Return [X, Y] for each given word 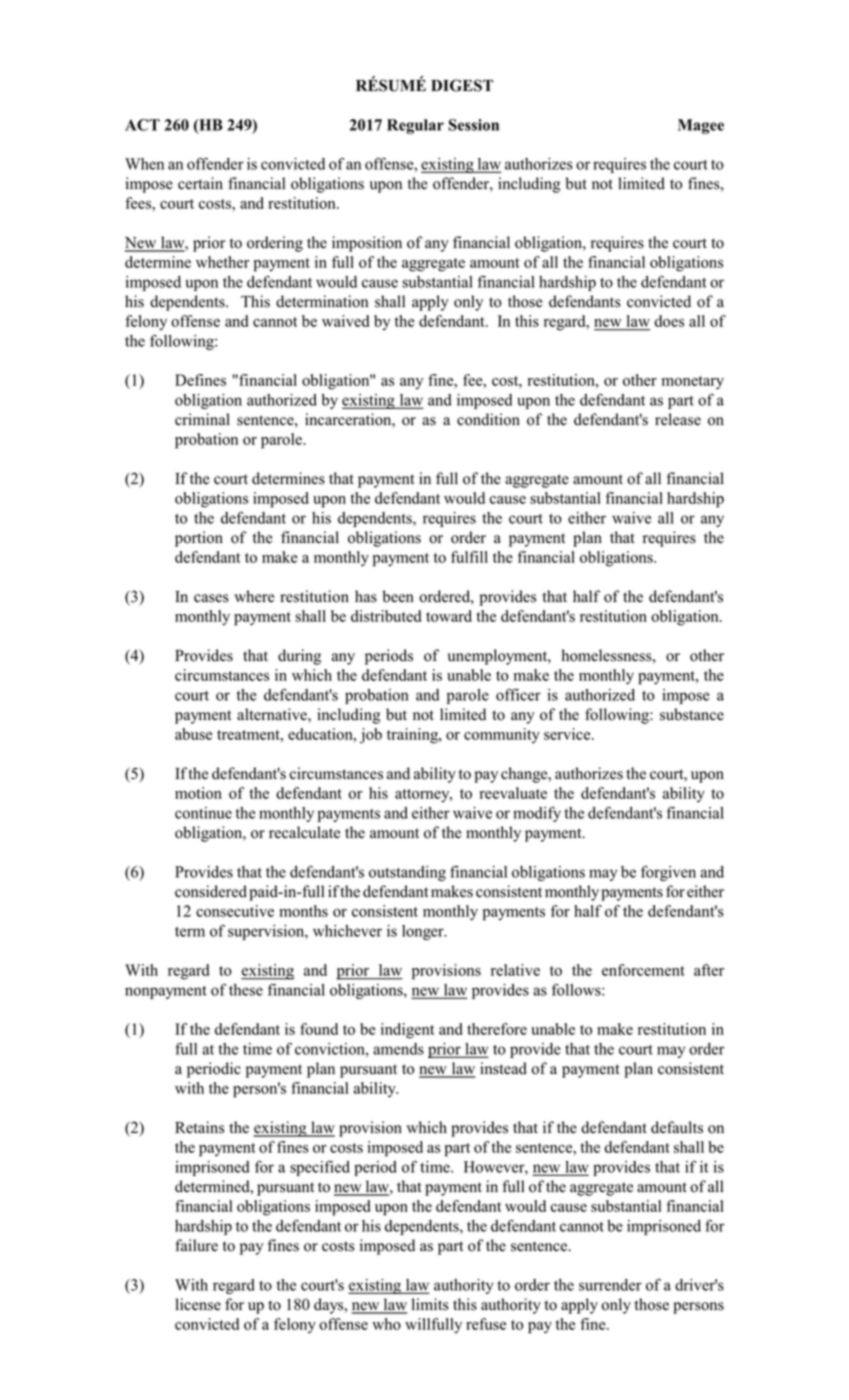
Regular [415, 126]
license [198, 1304]
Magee [701, 126]
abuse [193, 734]
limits [430, 1304]
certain [200, 183]
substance [692, 714]
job [371, 736]
